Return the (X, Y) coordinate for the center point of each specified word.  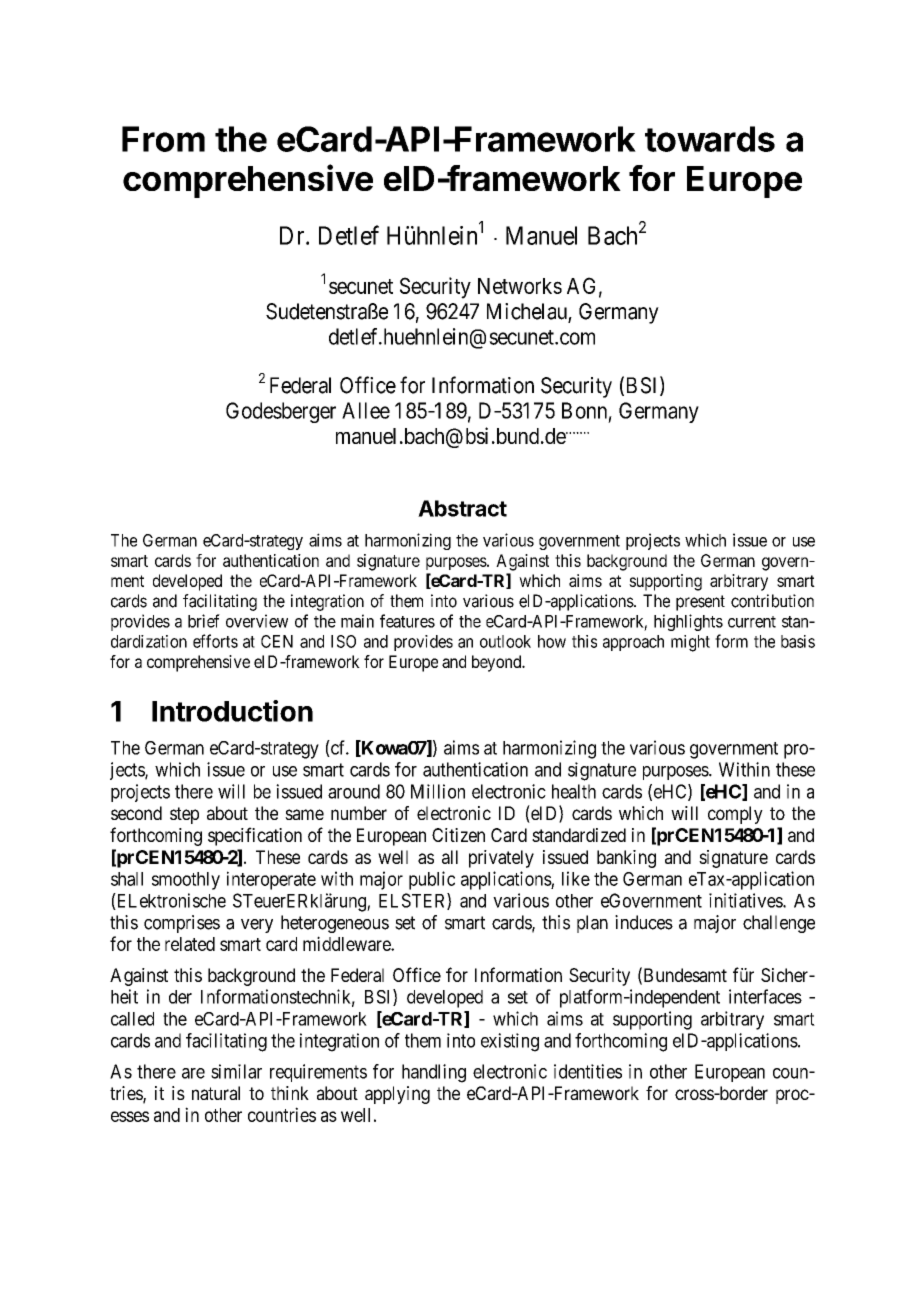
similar (236, 1071)
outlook (505, 641)
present (700, 603)
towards (710, 139)
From (163, 139)
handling (434, 1073)
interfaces (765, 996)
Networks (520, 286)
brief (204, 621)
